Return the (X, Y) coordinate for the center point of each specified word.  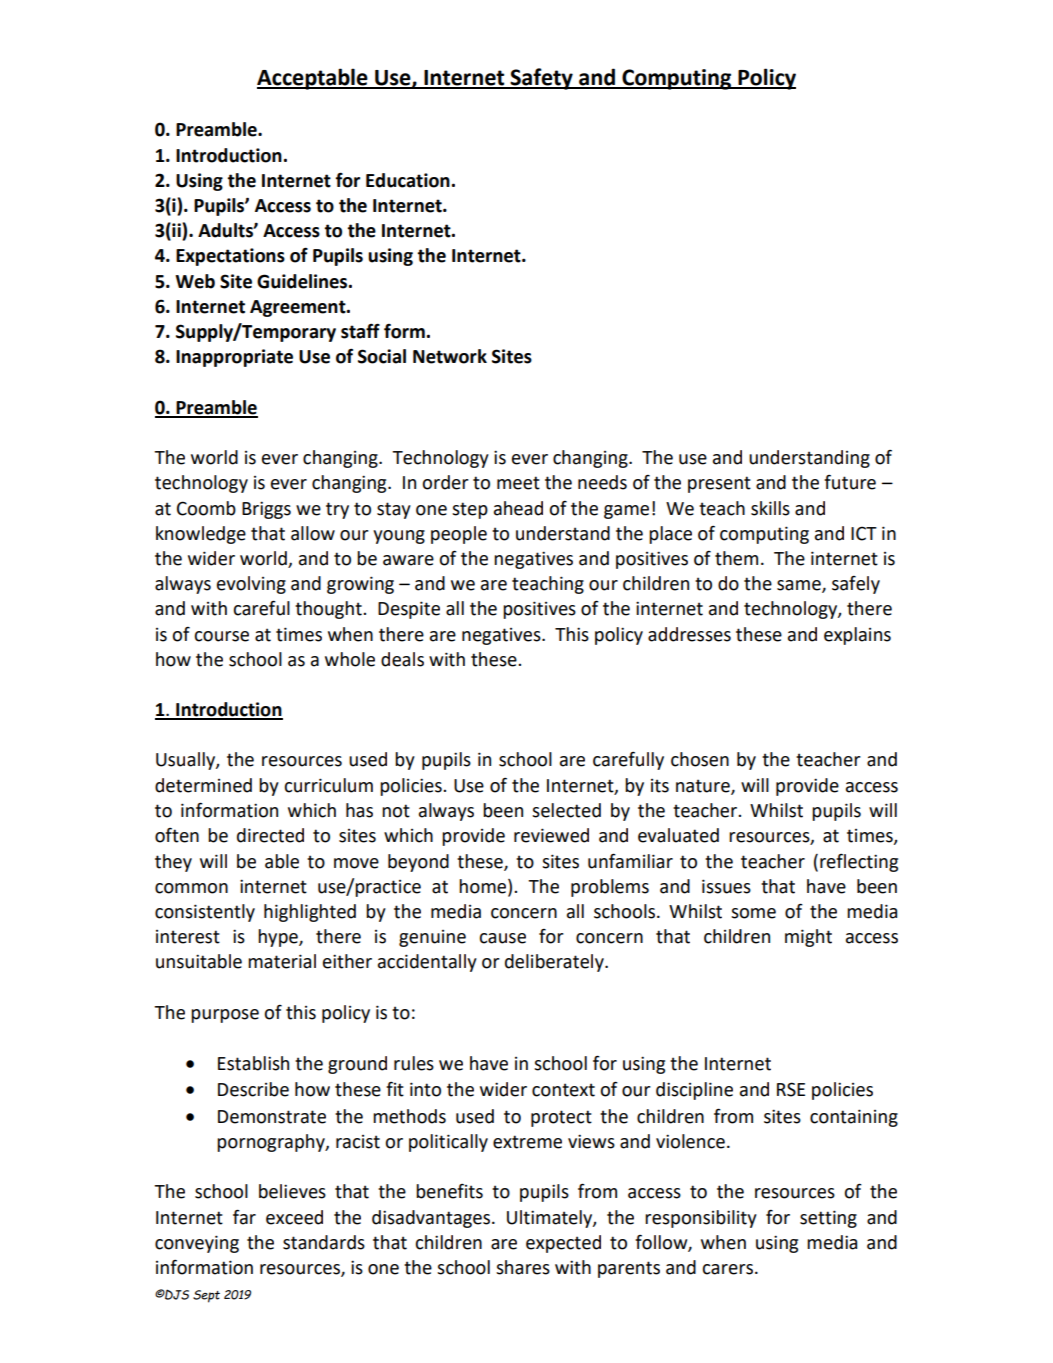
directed (270, 835)
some (753, 913)
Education (408, 180)
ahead (518, 508)
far (244, 1217)
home (484, 886)
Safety (541, 79)
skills (770, 508)
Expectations (230, 257)
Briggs (266, 510)
